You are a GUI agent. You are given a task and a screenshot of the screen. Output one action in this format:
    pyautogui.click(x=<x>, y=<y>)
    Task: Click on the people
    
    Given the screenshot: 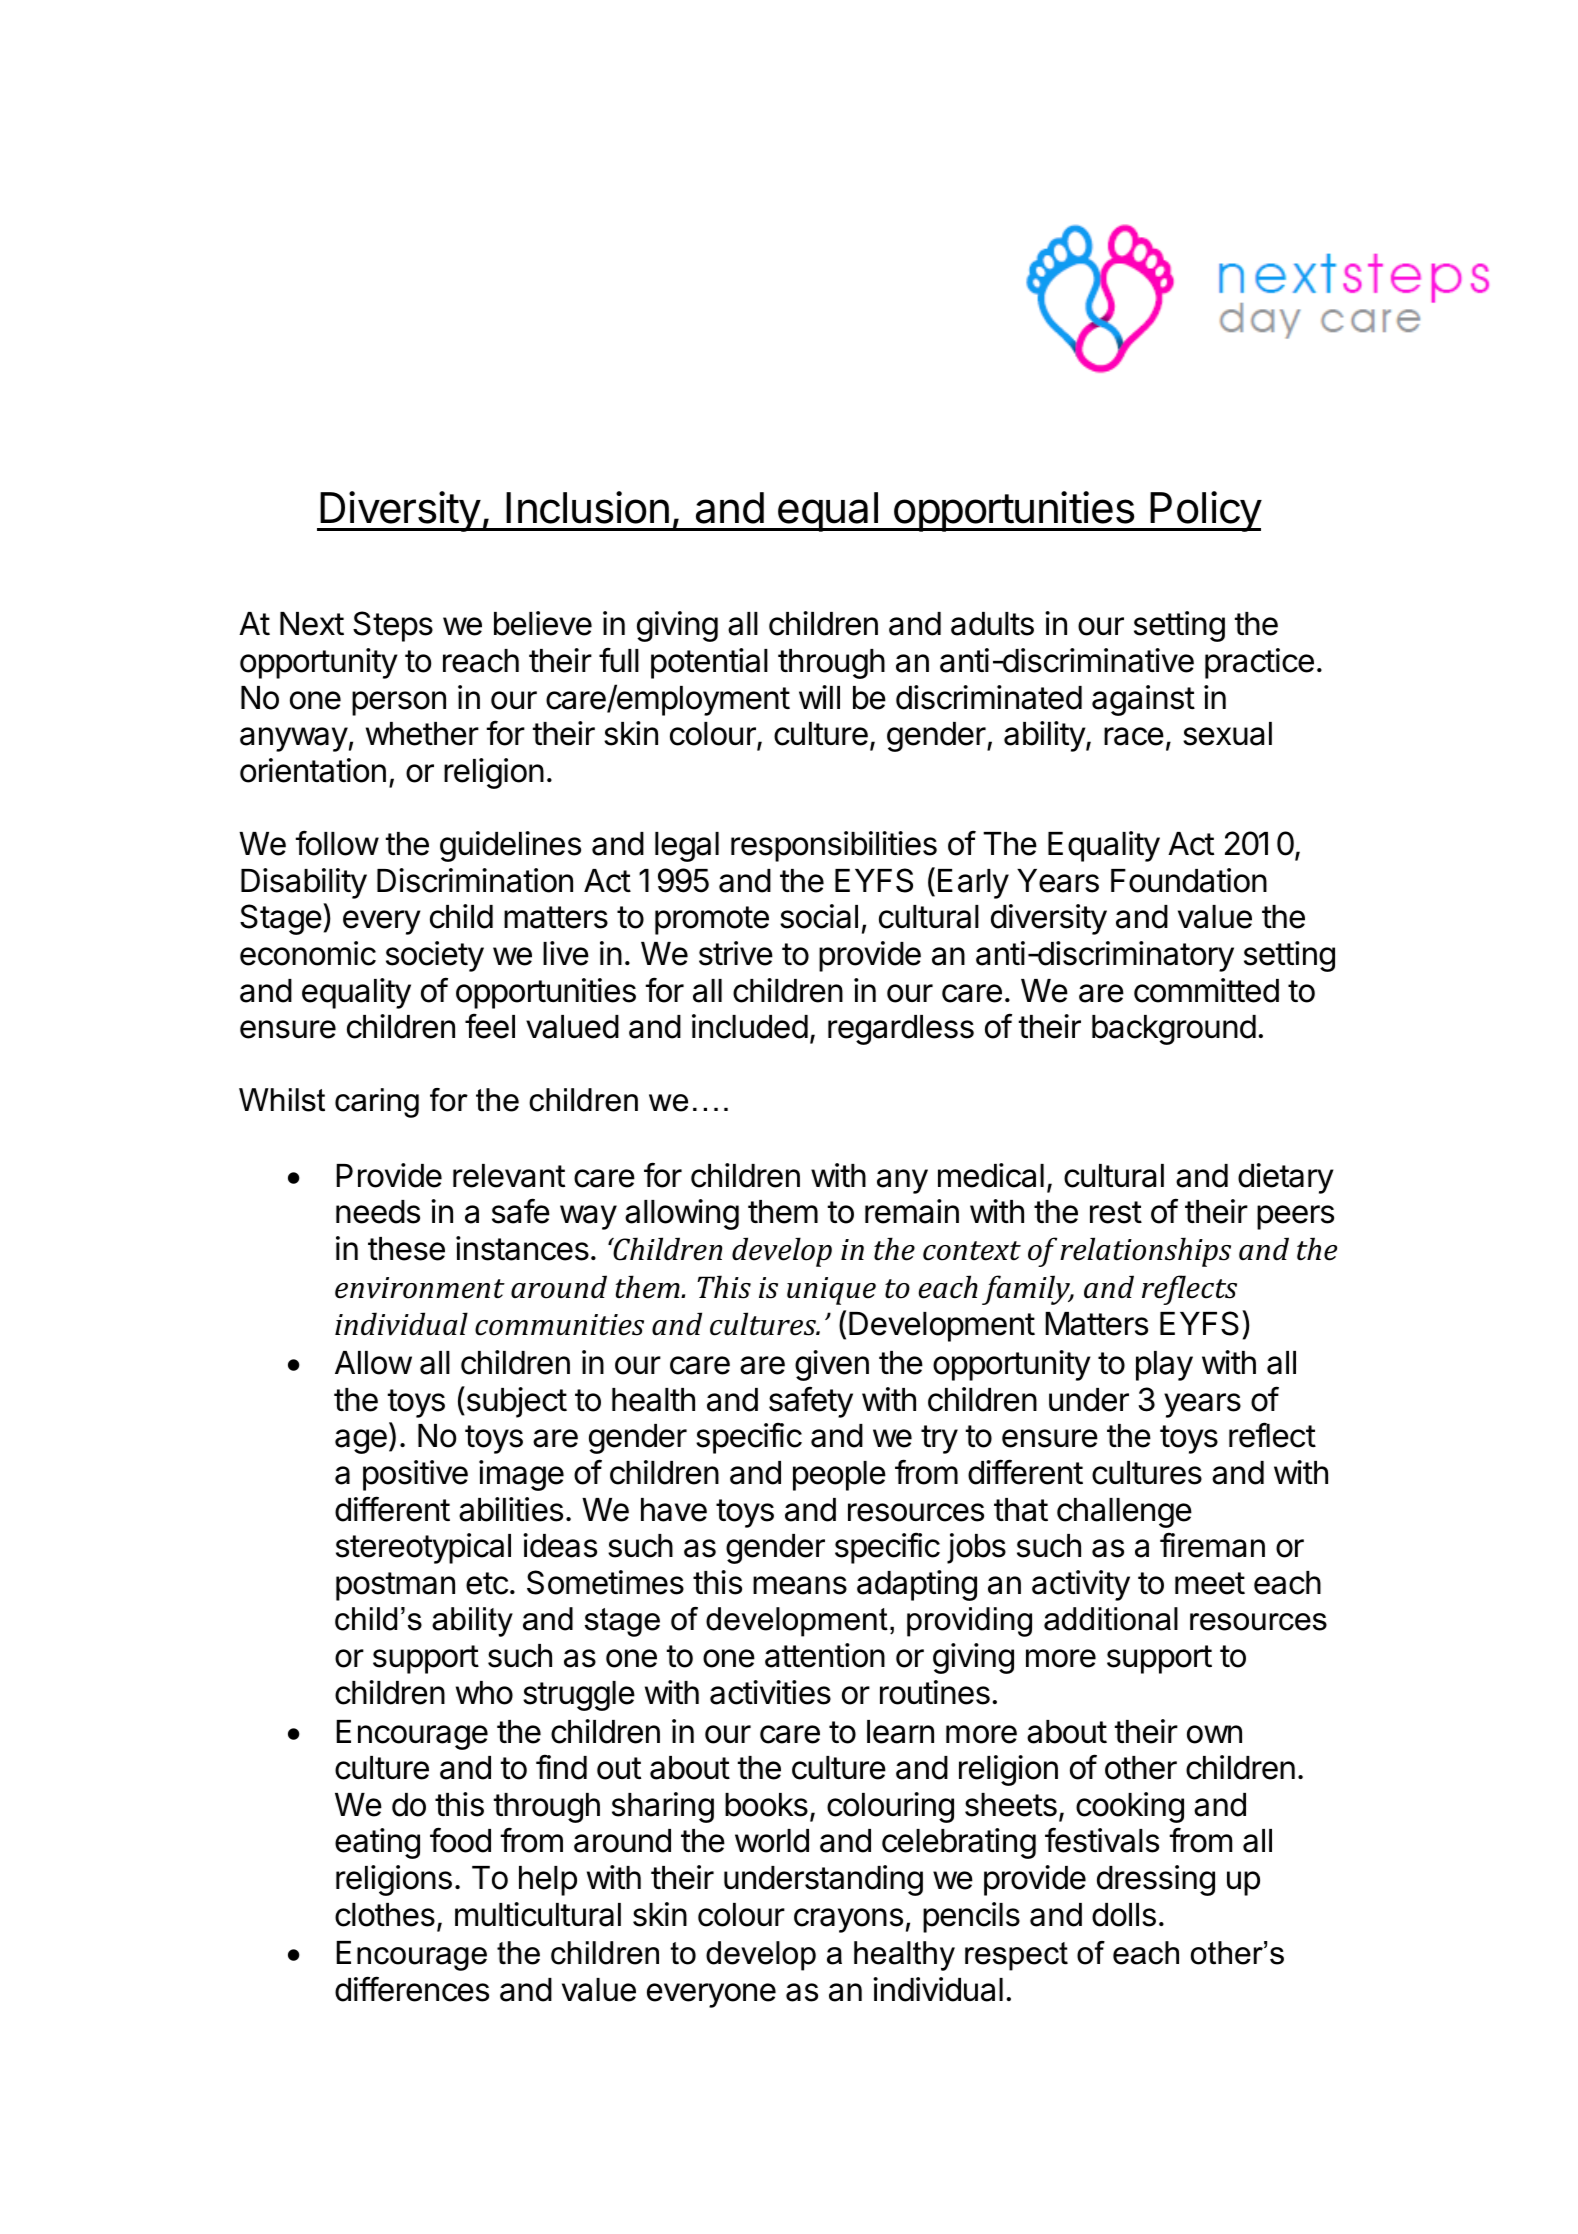 What is the action you would take?
    pyautogui.click(x=839, y=1476)
